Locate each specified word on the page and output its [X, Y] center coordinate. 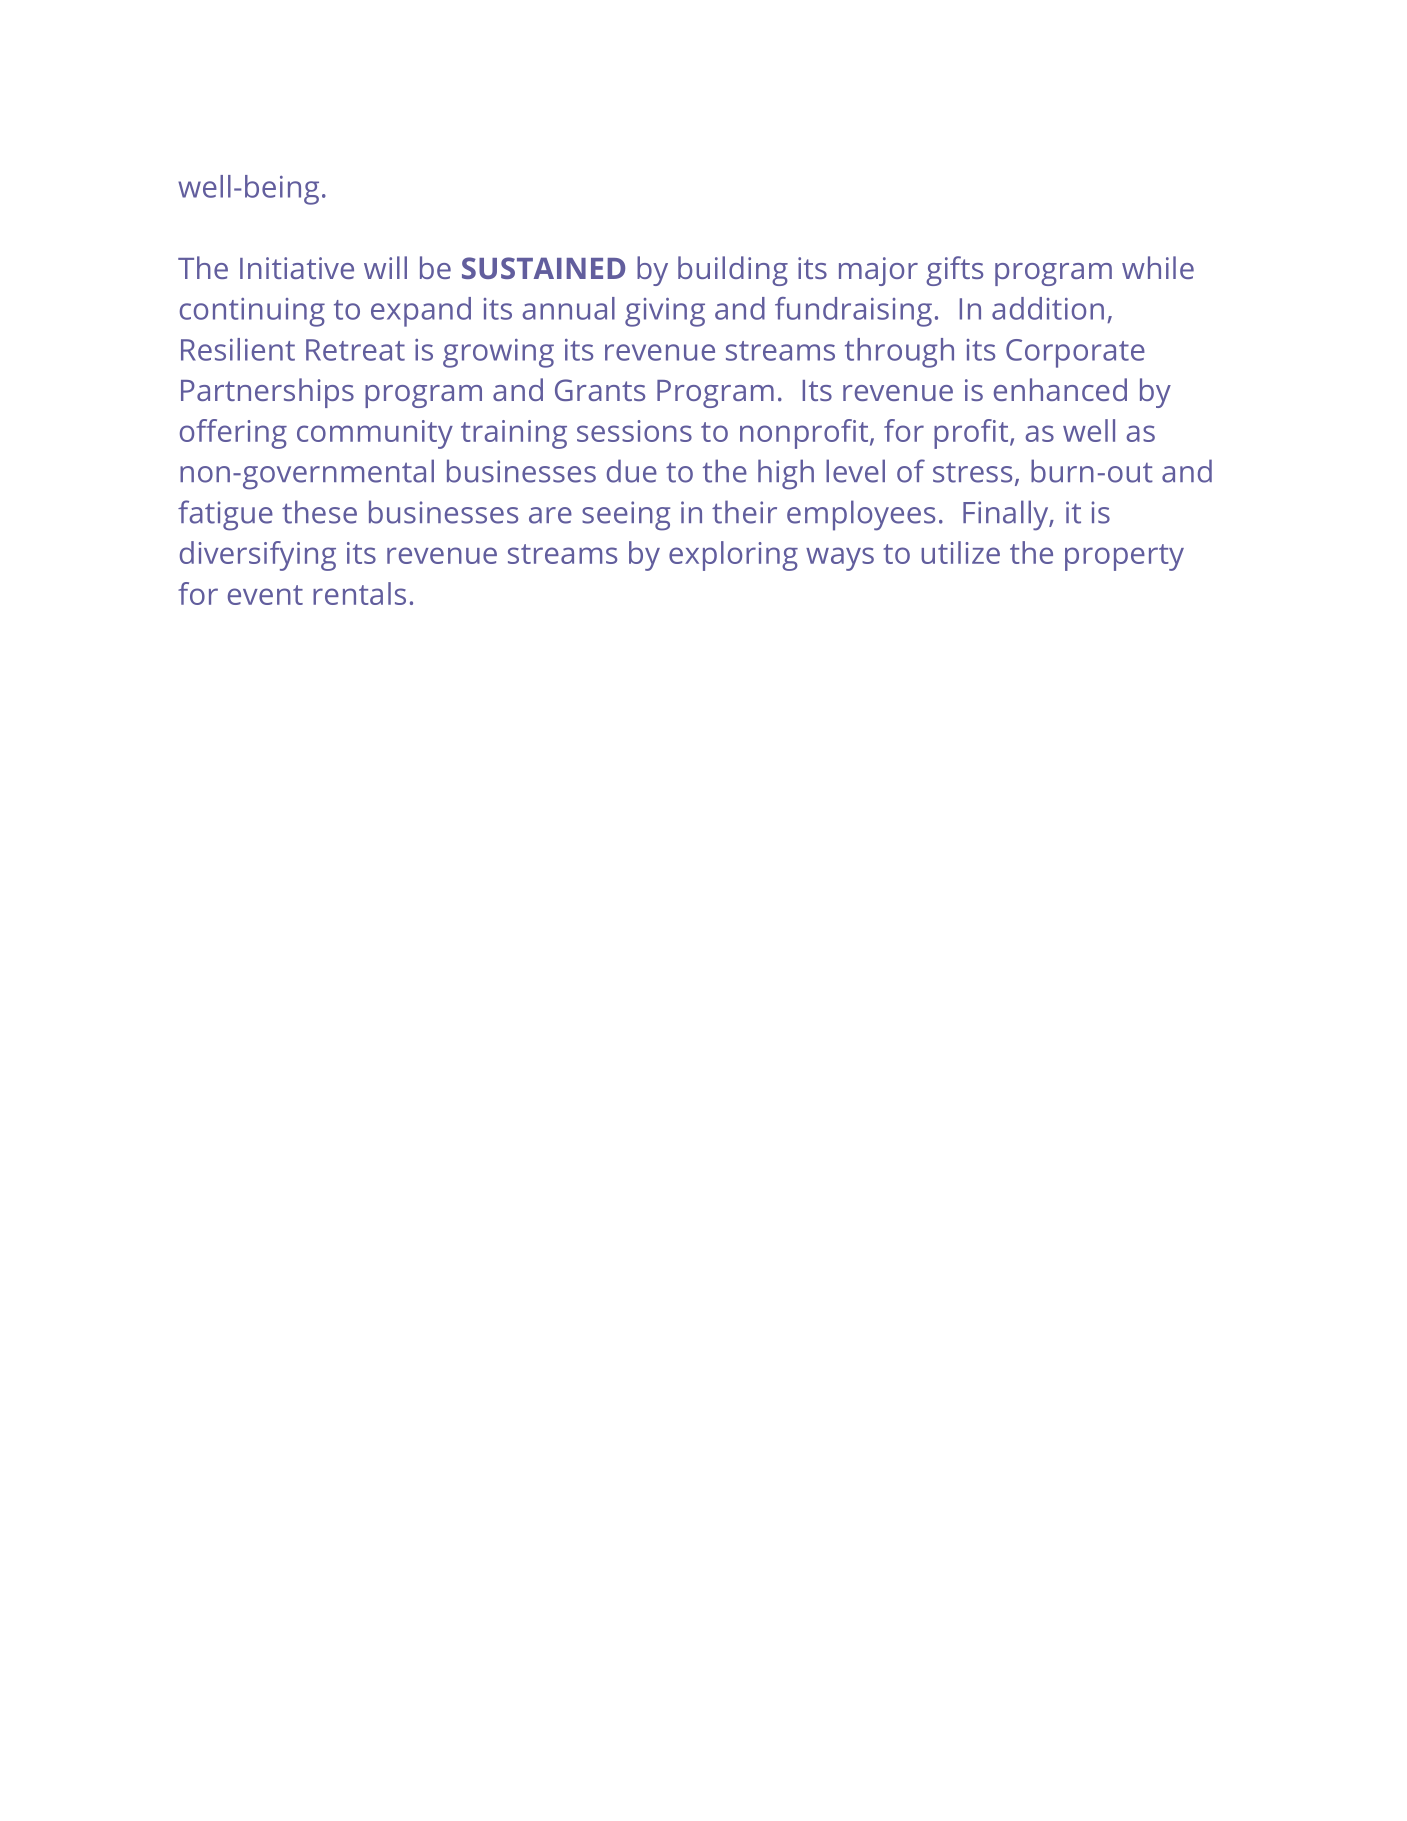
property [1124, 557]
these [319, 512]
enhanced [1060, 389]
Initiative [297, 268]
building [733, 271]
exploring [733, 556]
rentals [359, 593]
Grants [600, 390]
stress [972, 472]
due [632, 471]
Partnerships [267, 393]
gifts [954, 271]
